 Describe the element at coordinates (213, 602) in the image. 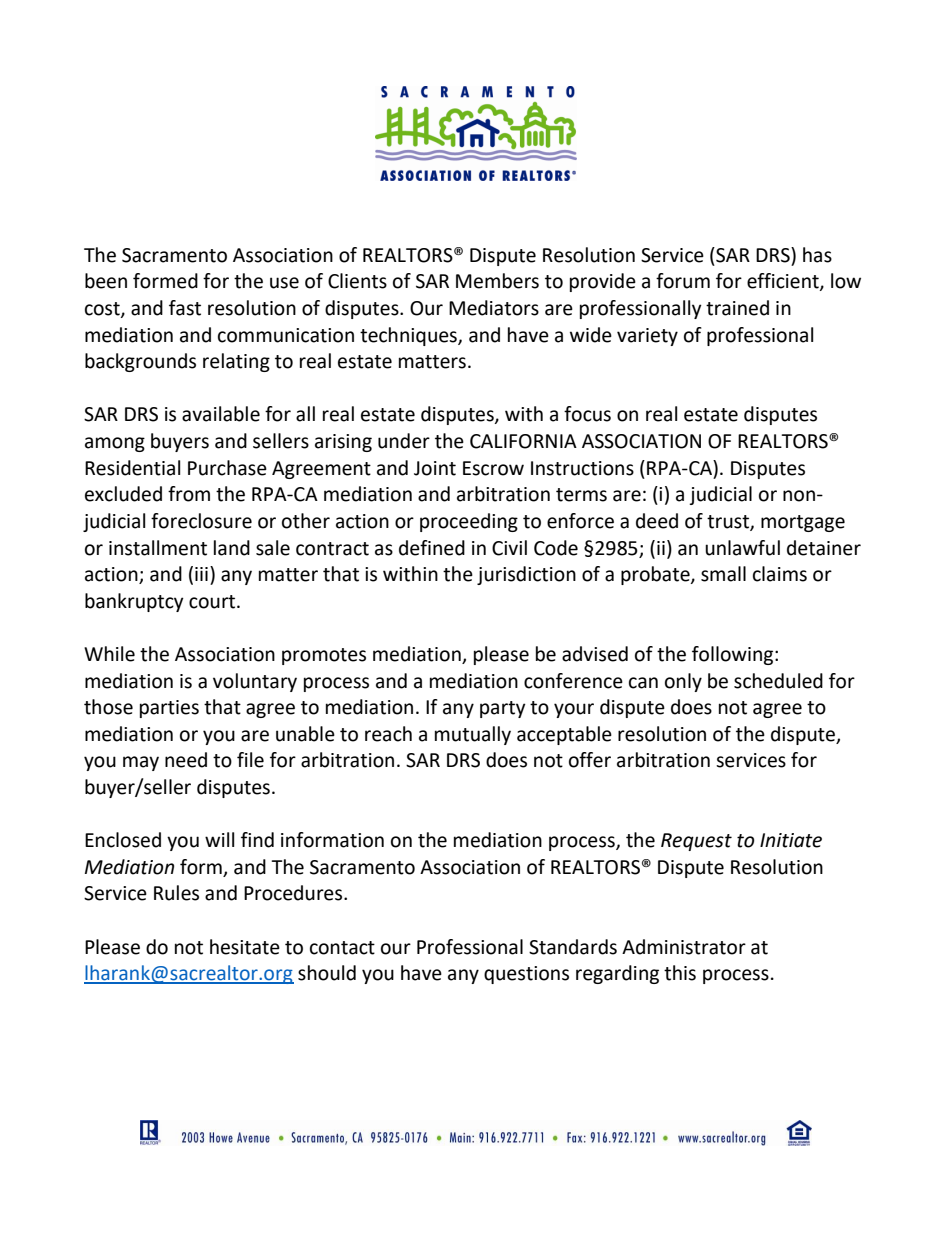

I see `court` at that location.
